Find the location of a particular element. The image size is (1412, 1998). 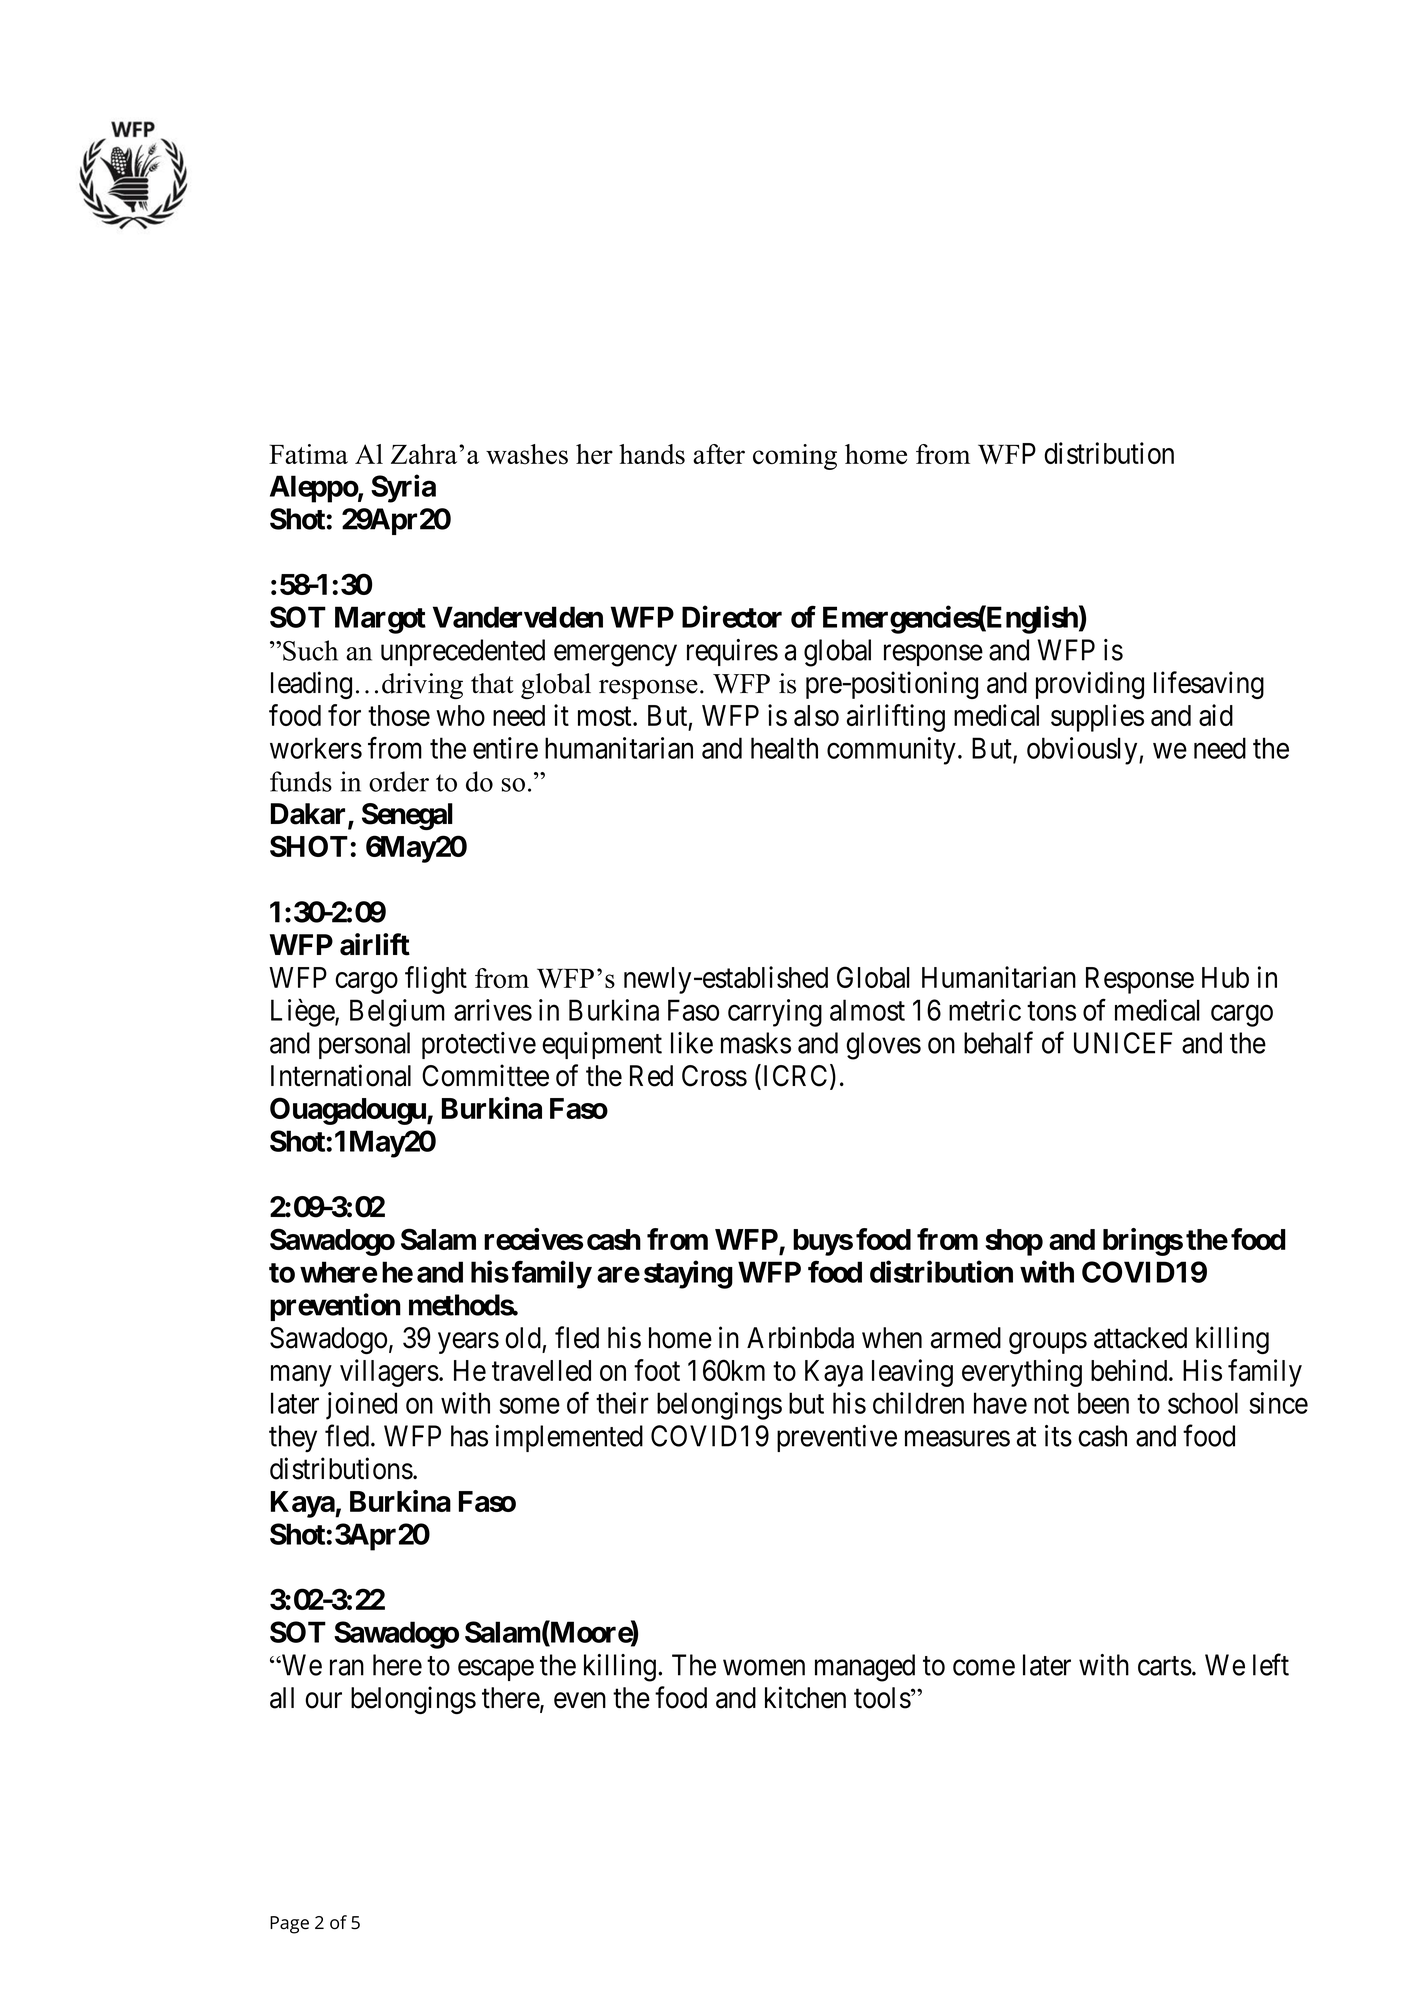

carrying is located at coordinates (775, 1013).
